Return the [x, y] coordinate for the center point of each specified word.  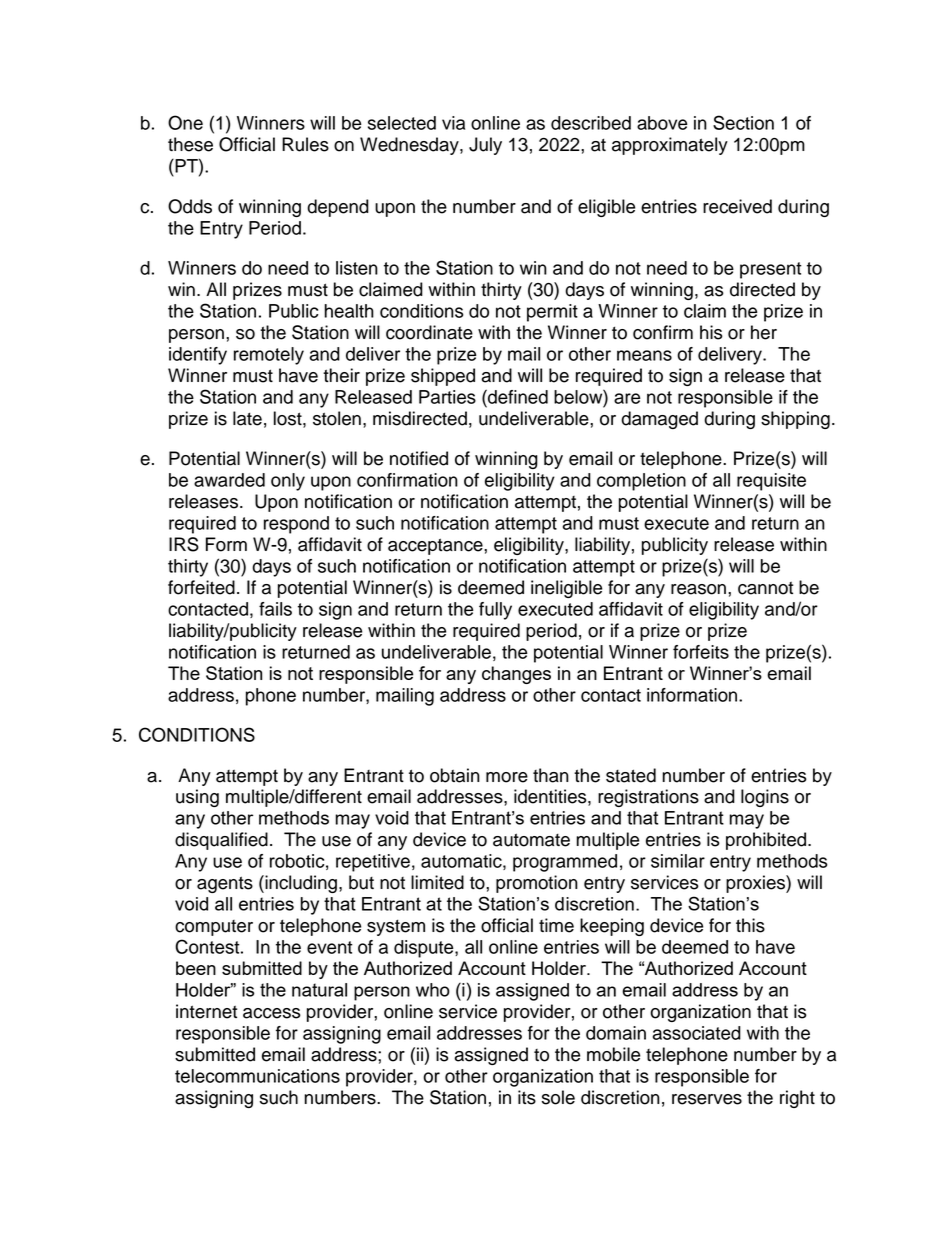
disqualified [221, 841]
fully [495, 611]
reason [698, 589]
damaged [659, 420]
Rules [305, 144]
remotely [269, 356]
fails [275, 609]
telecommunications [257, 1076]
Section [743, 122]
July [485, 146]
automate [531, 840]
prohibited [767, 841]
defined [517, 396]
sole [558, 1097]
